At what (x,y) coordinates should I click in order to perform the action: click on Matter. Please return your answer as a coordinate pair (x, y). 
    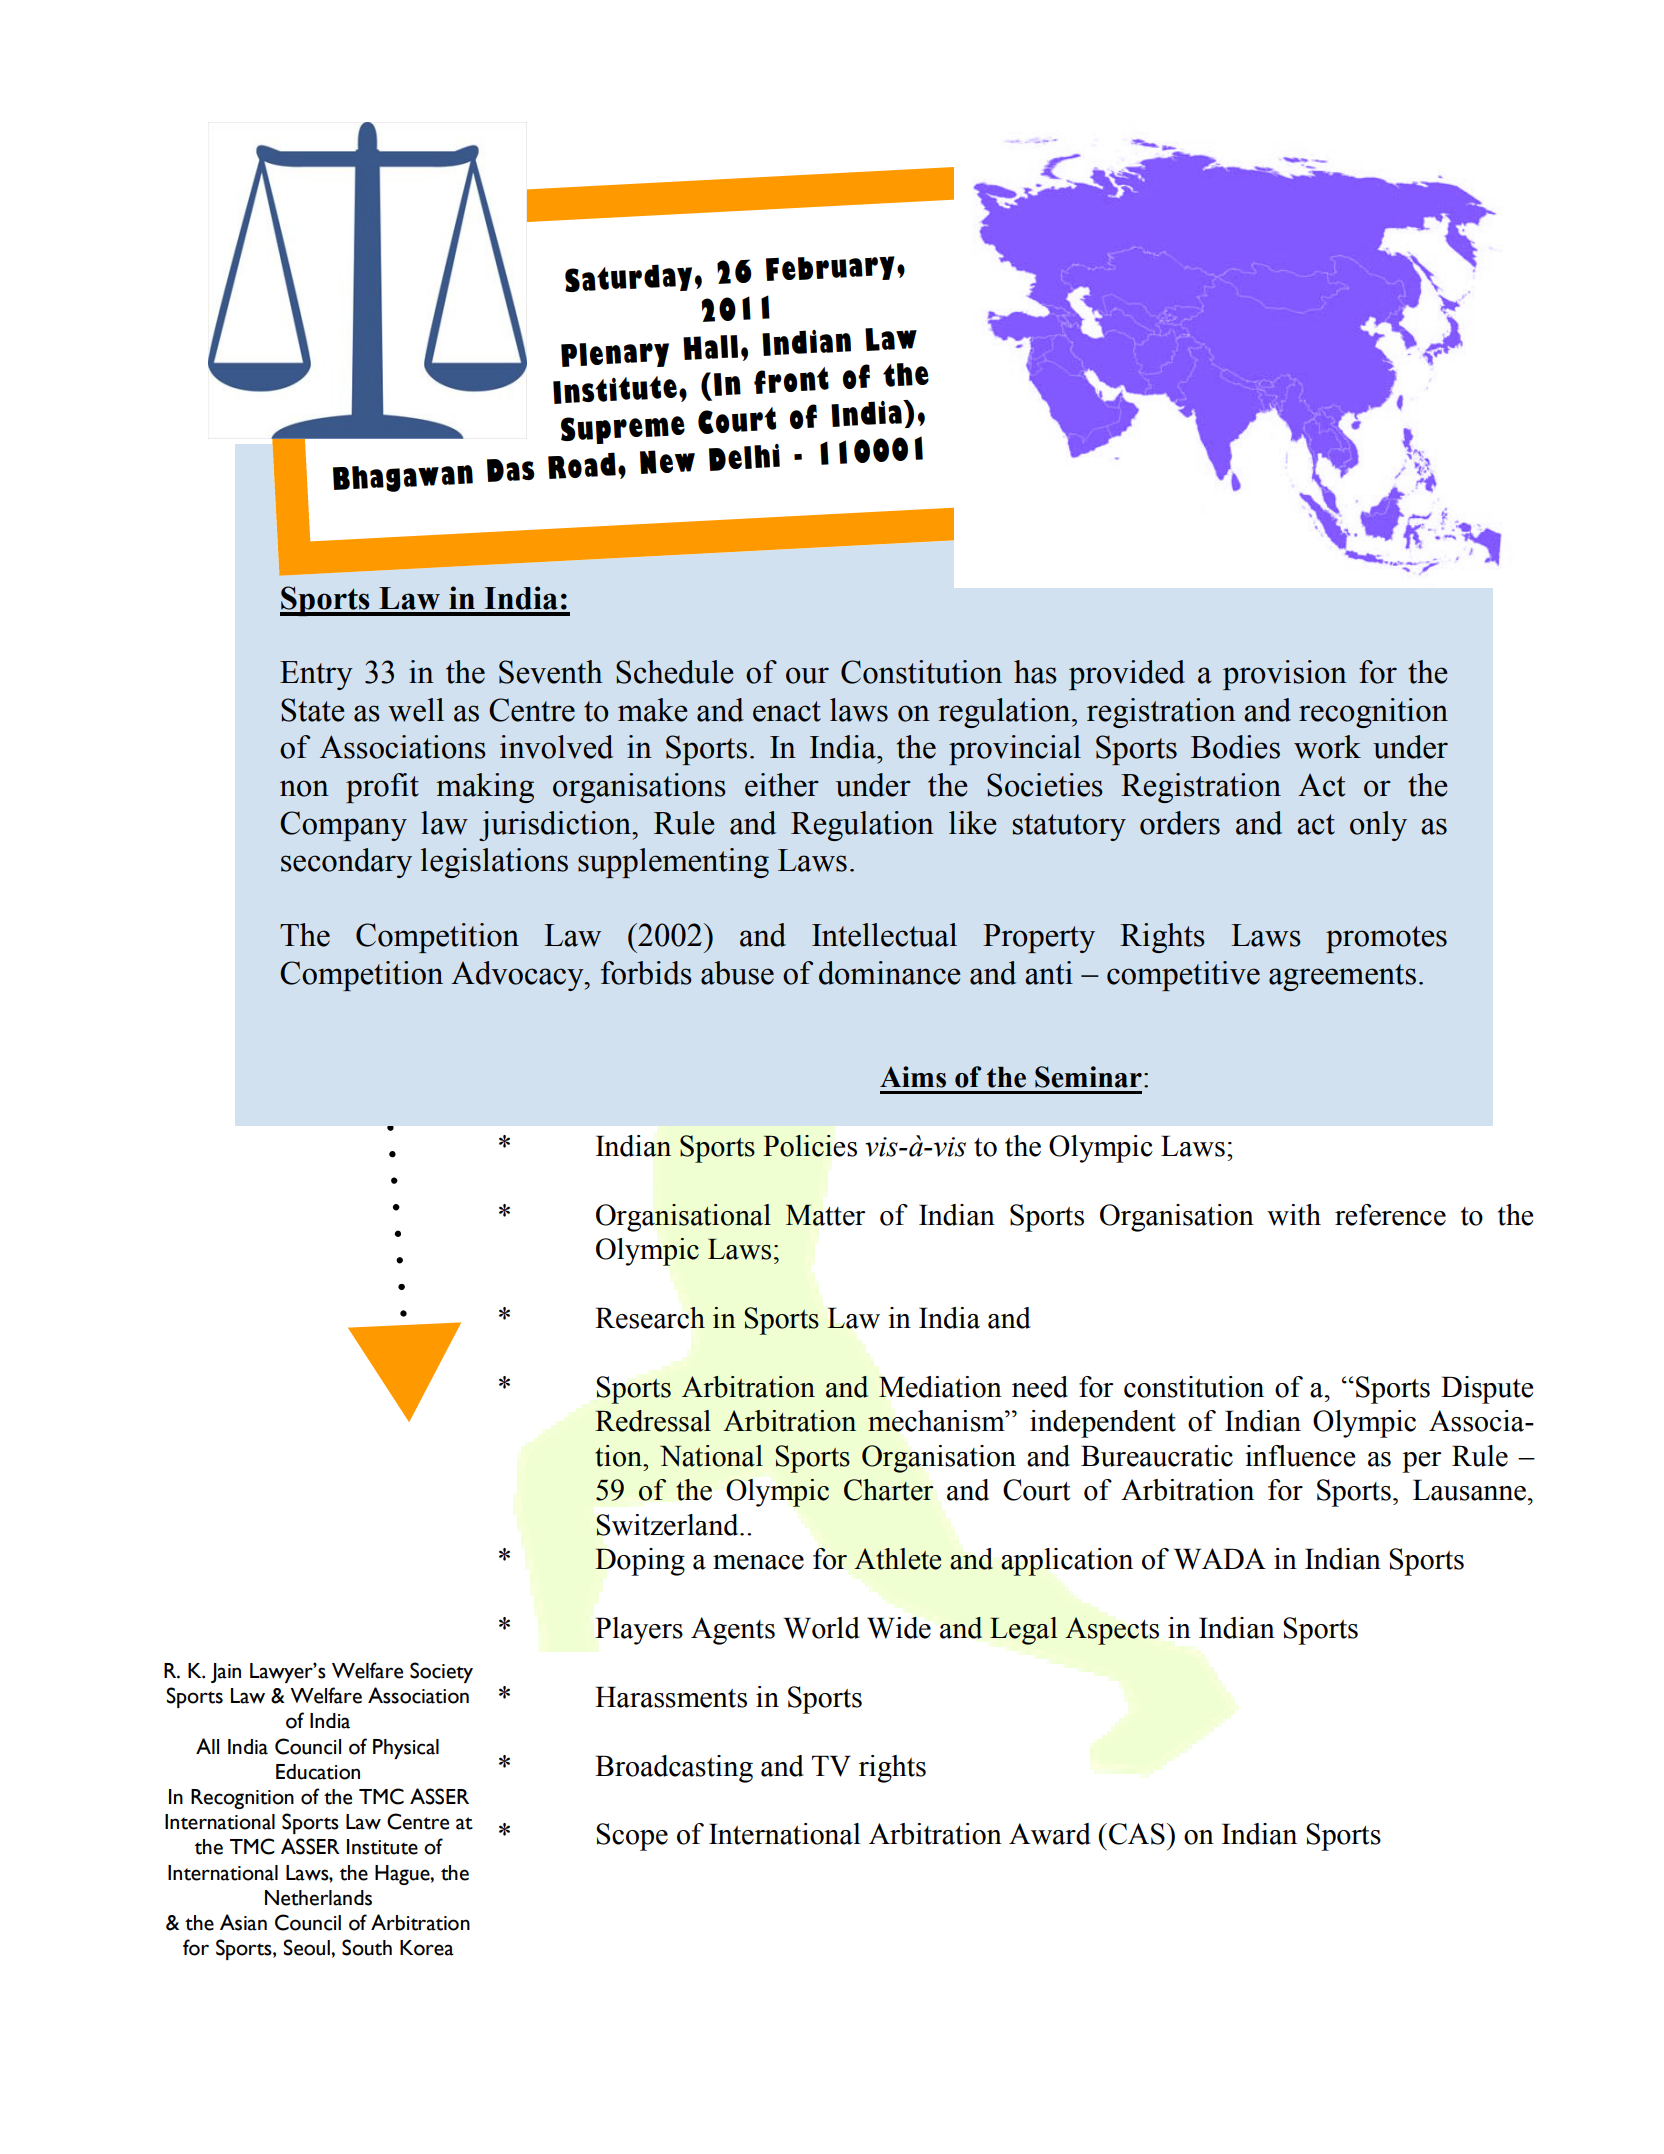
    Looking at the image, I should click on (825, 1215).
